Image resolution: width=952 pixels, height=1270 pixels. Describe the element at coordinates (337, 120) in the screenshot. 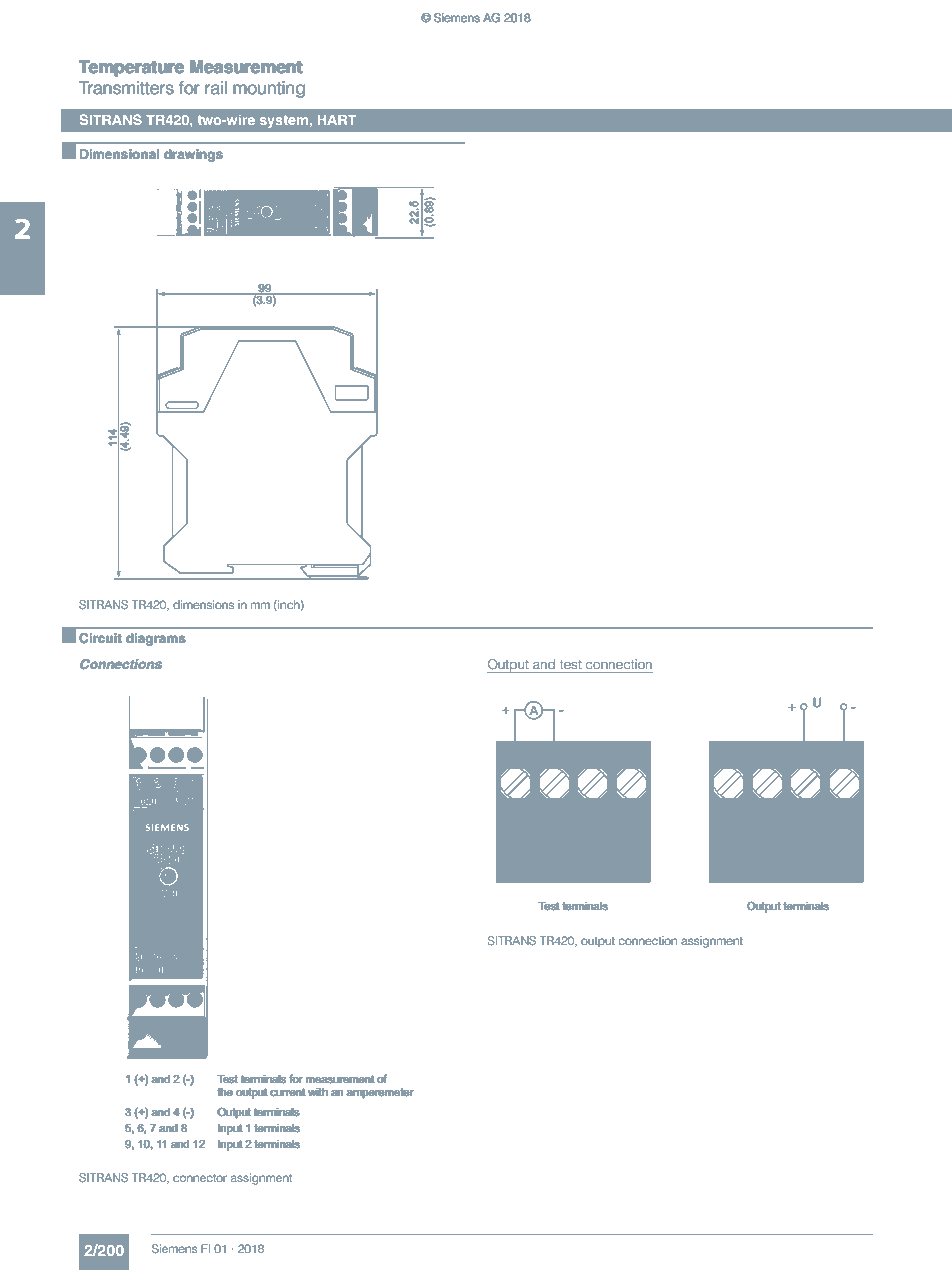

I see `HART` at that location.
